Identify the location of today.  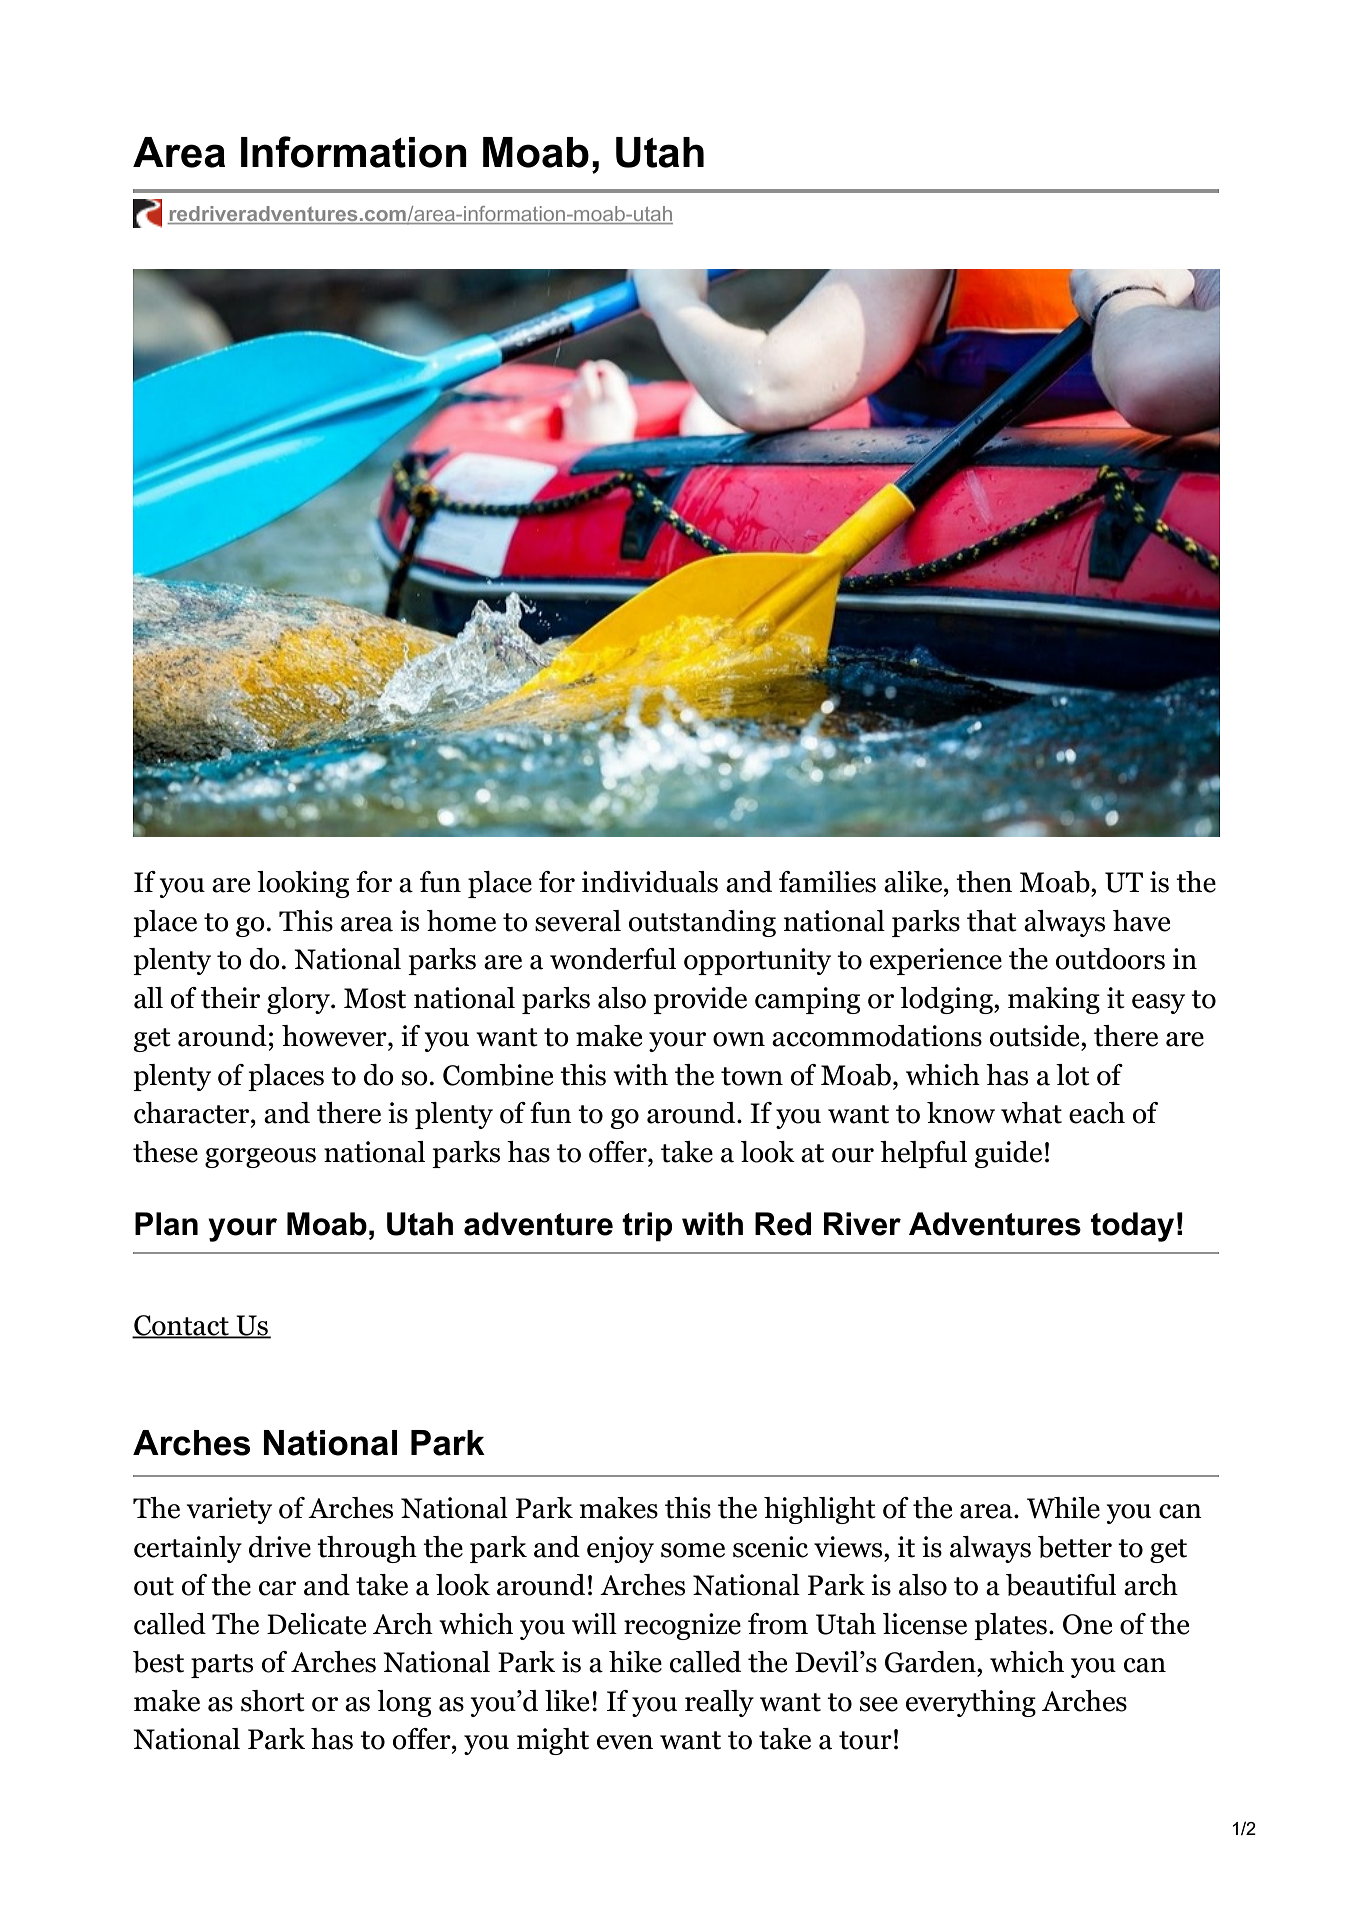
(1132, 1227).
